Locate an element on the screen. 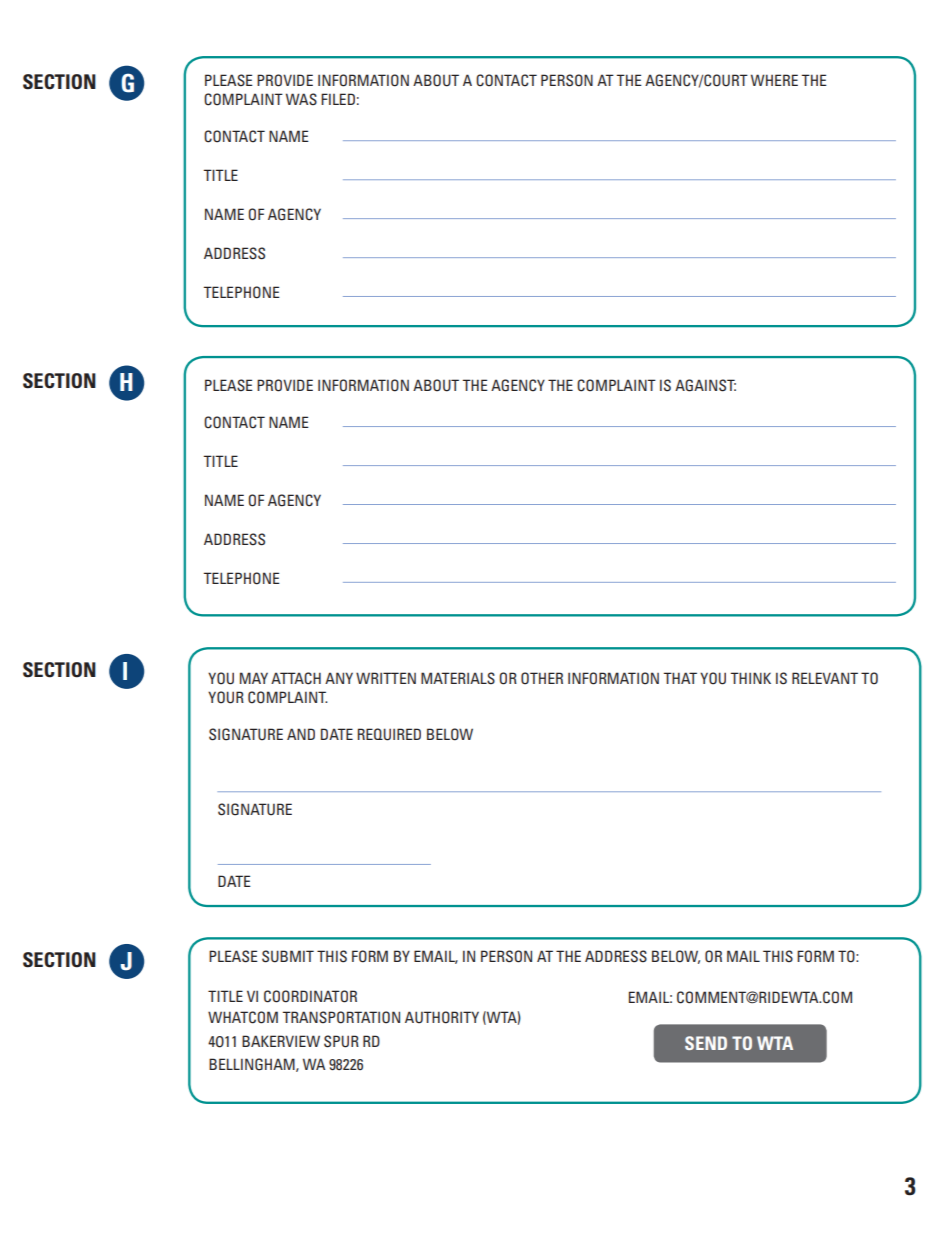 The height and width of the screenshot is (1233, 952). RELEVANT is located at coordinates (825, 678).
